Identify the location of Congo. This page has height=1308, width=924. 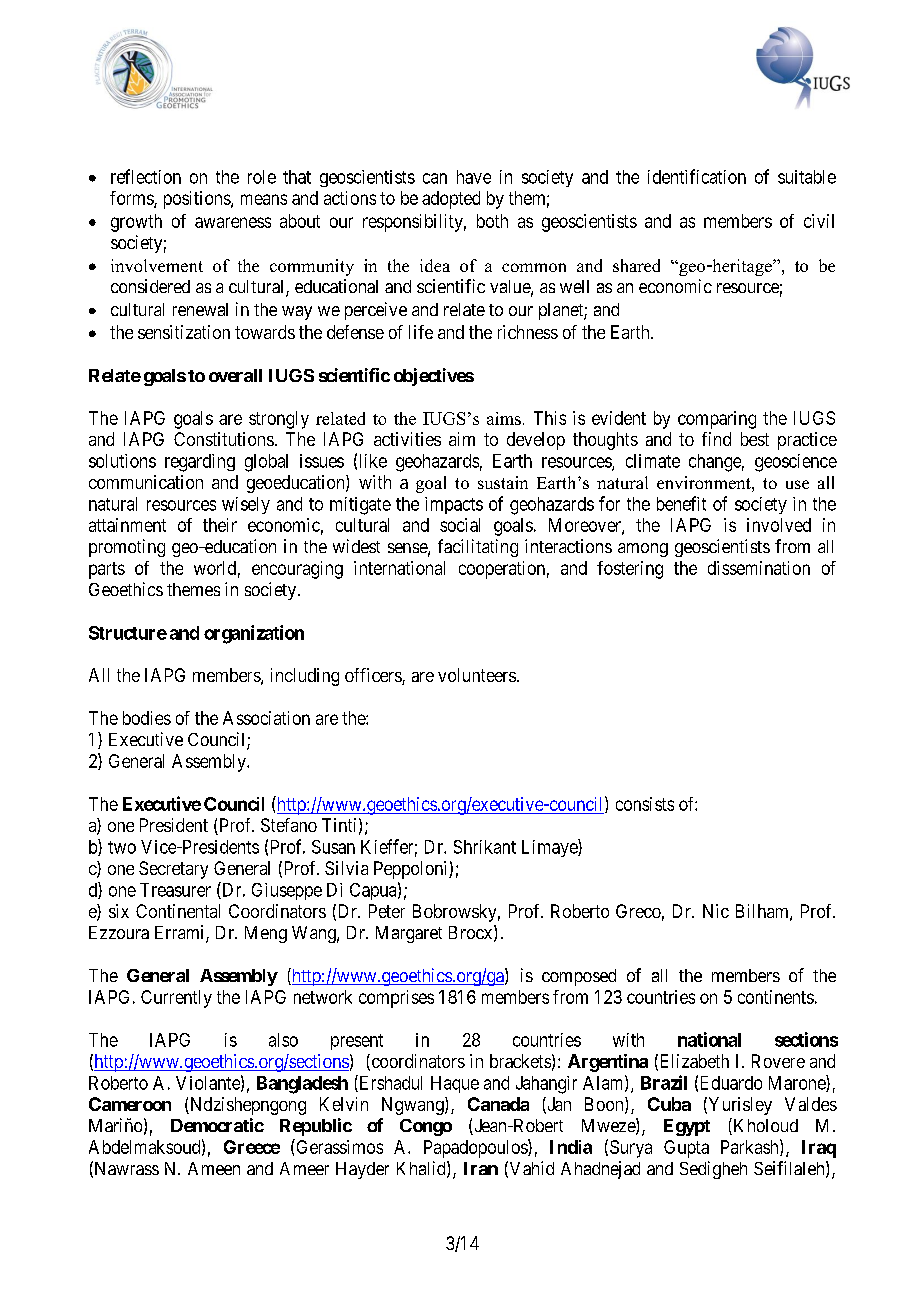
(426, 1127).
